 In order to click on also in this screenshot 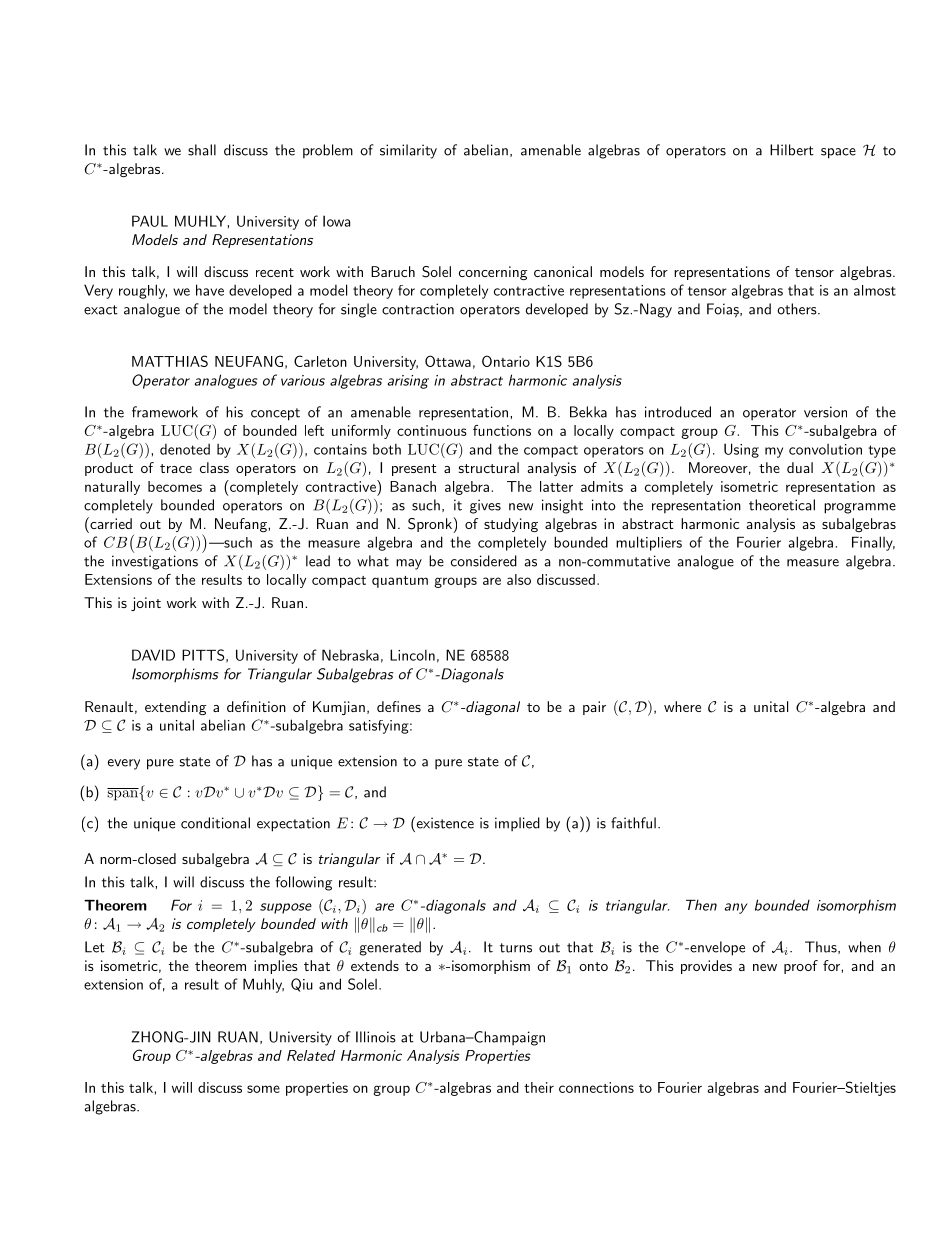, I will do `click(519, 579)`.
